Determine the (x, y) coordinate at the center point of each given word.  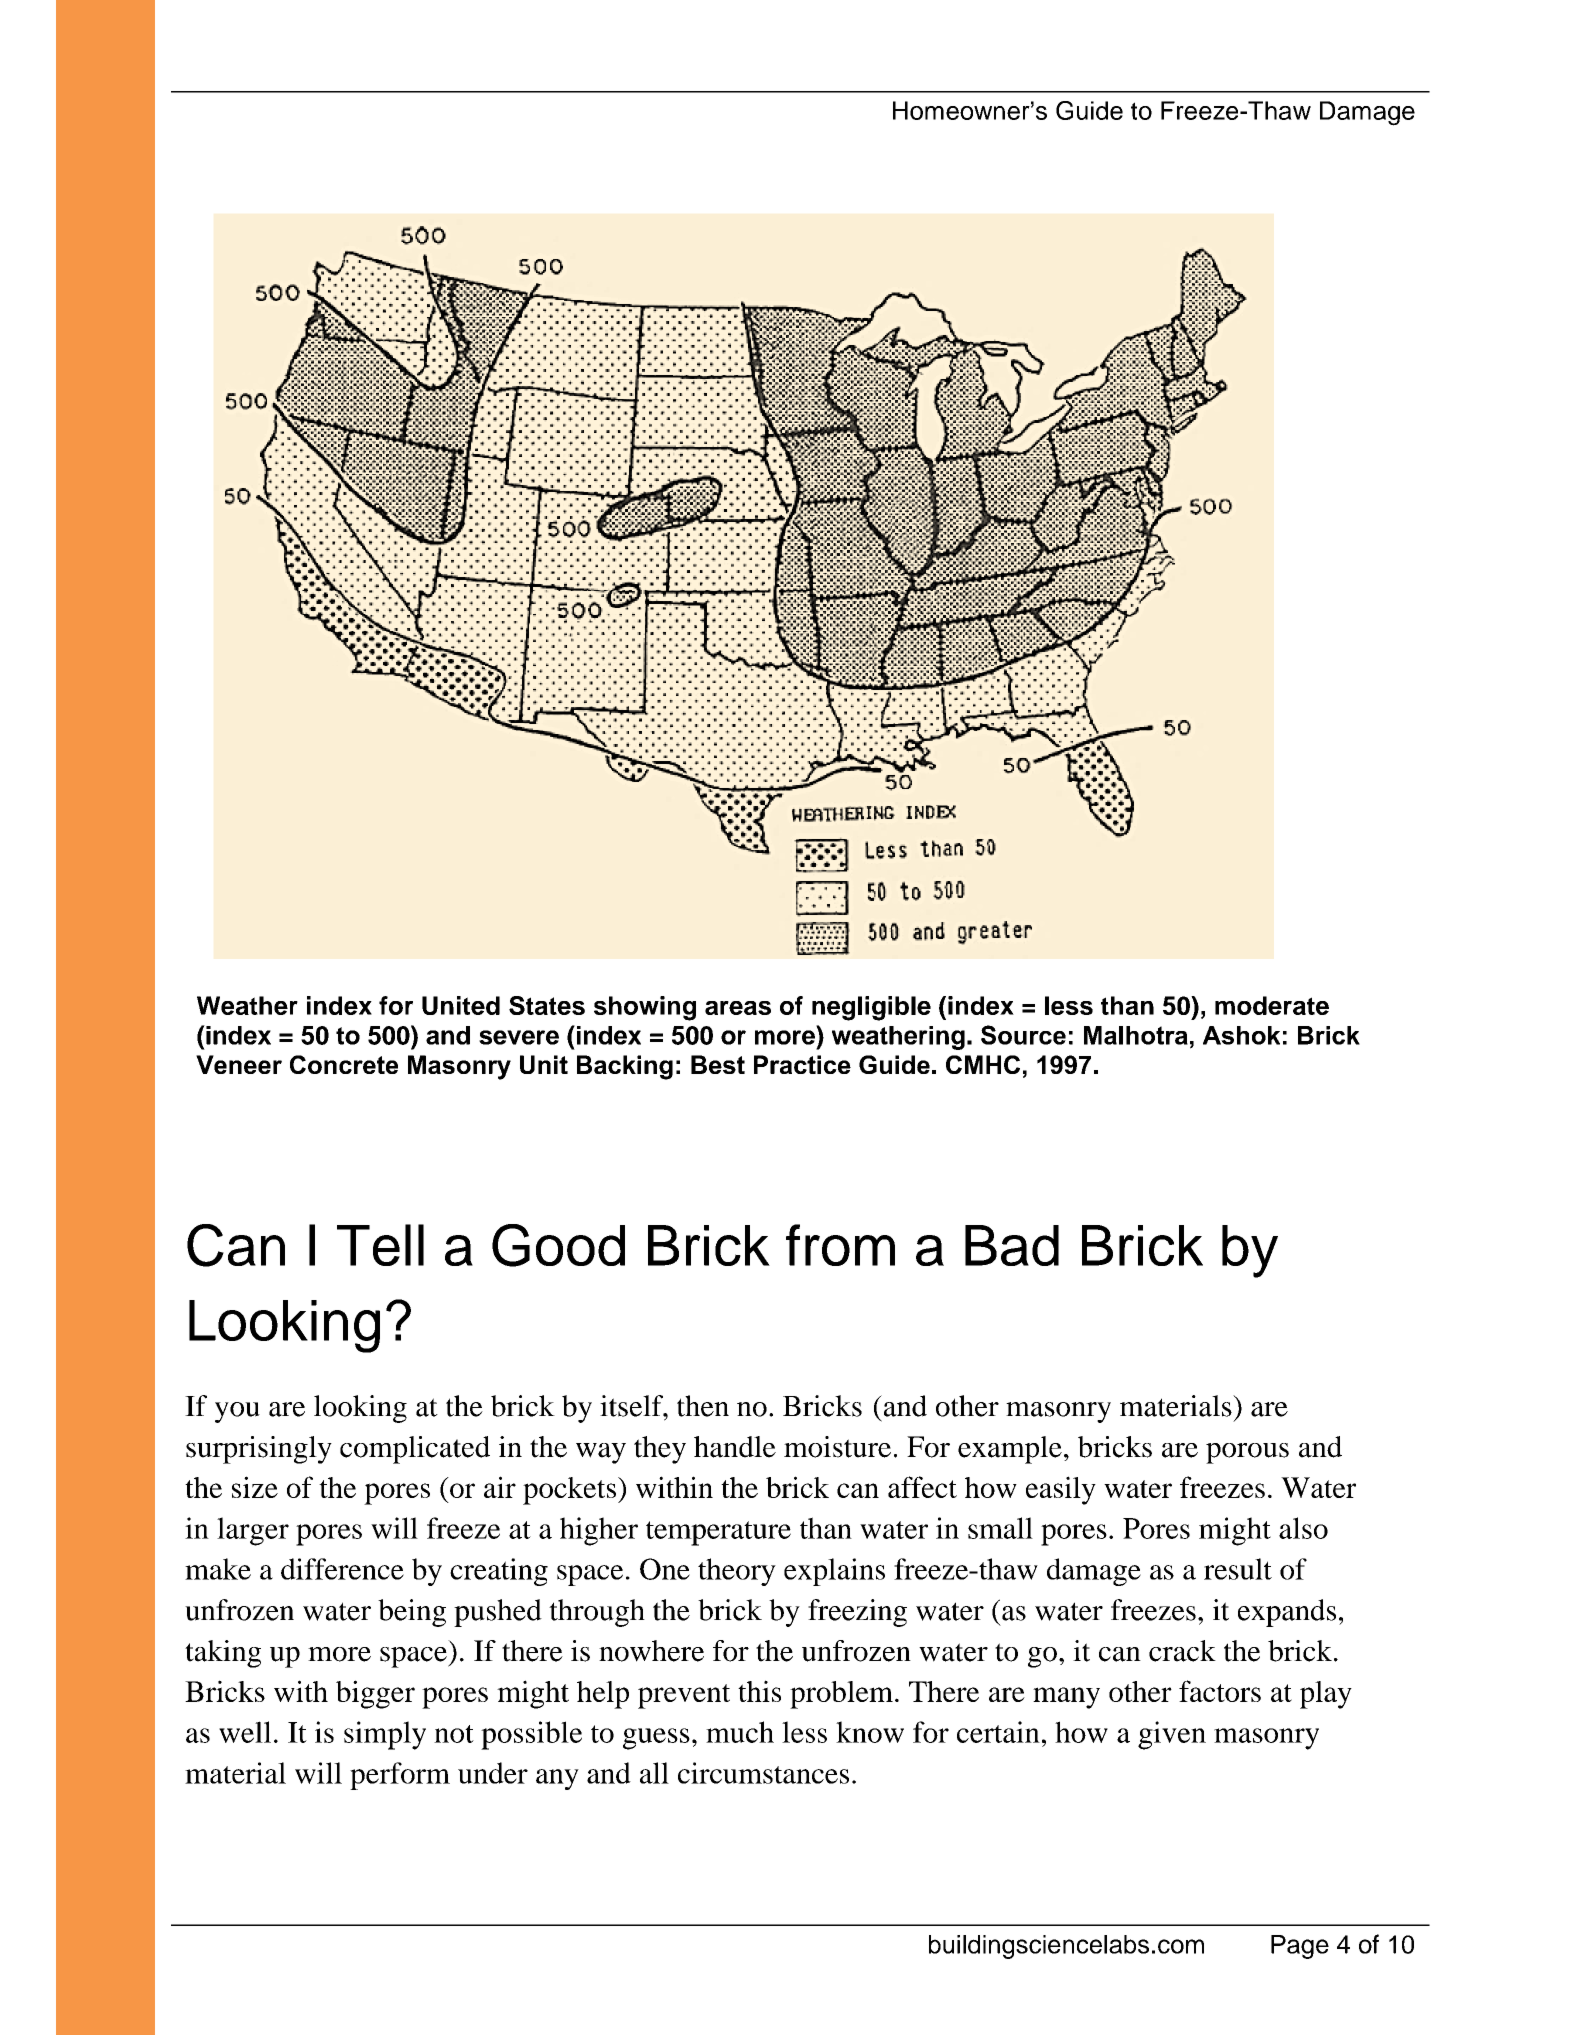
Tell (380, 1245)
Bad (1012, 1245)
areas (738, 1008)
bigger (375, 1694)
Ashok (1241, 1035)
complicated (415, 1450)
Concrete (344, 1064)
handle (735, 1447)
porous (1247, 1453)
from (840, 1245)
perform (400, 1776)
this (759, 1691)
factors (1220, 1691)
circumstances (763, 1773)
